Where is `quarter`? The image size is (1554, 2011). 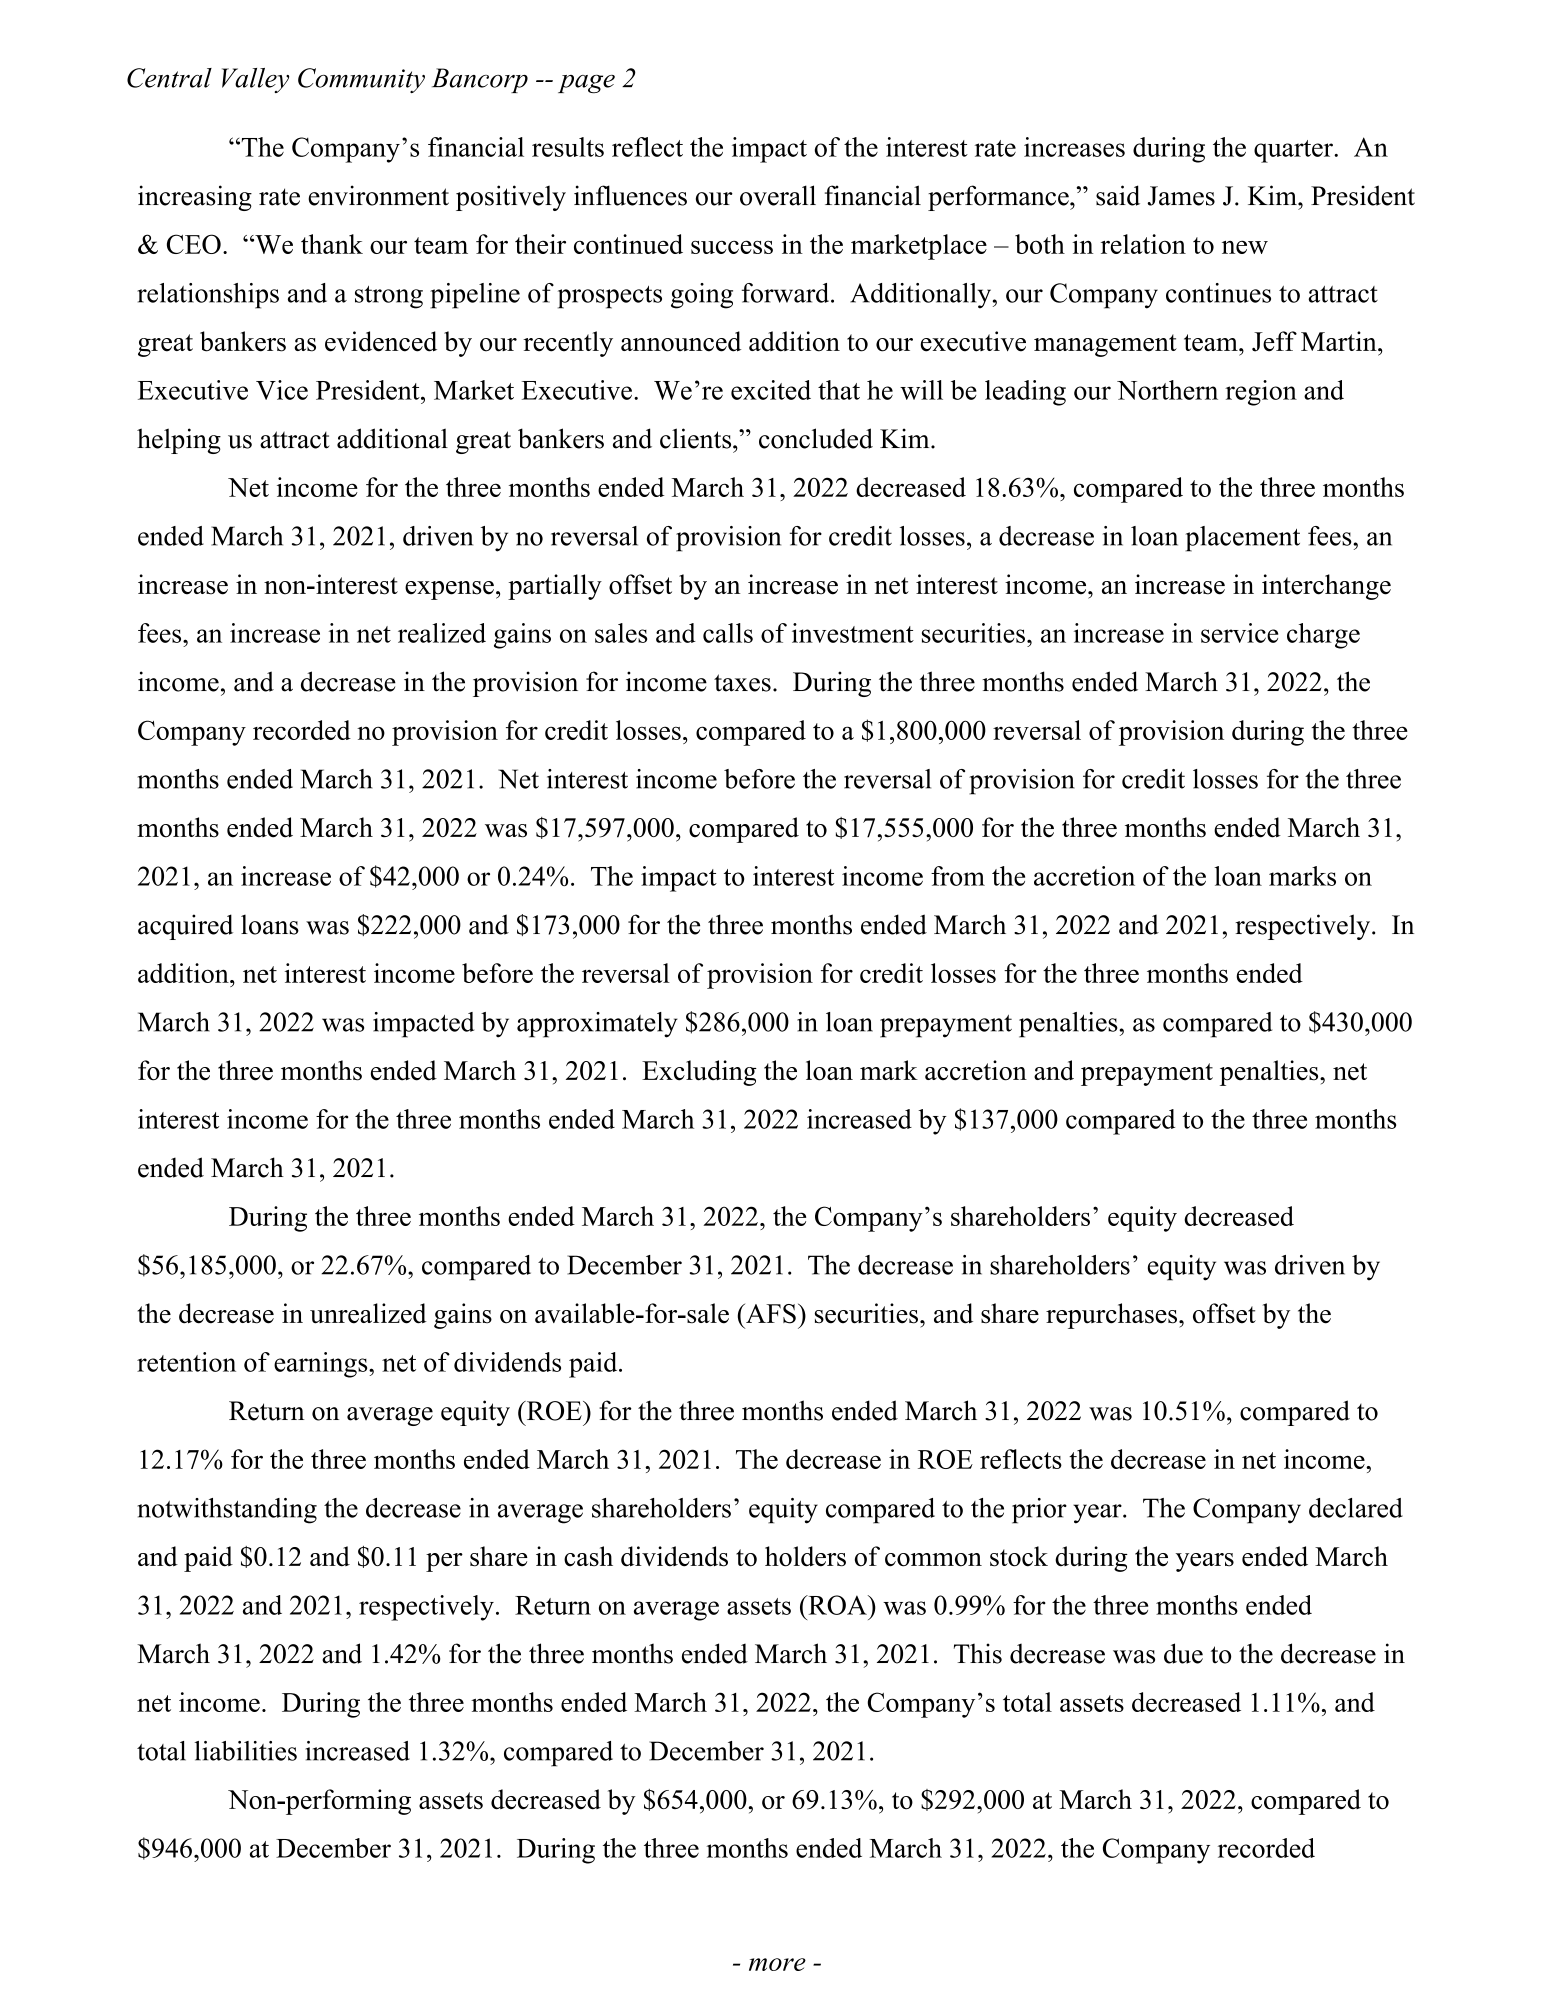
quarter is located at coordinates (1294, 151).
